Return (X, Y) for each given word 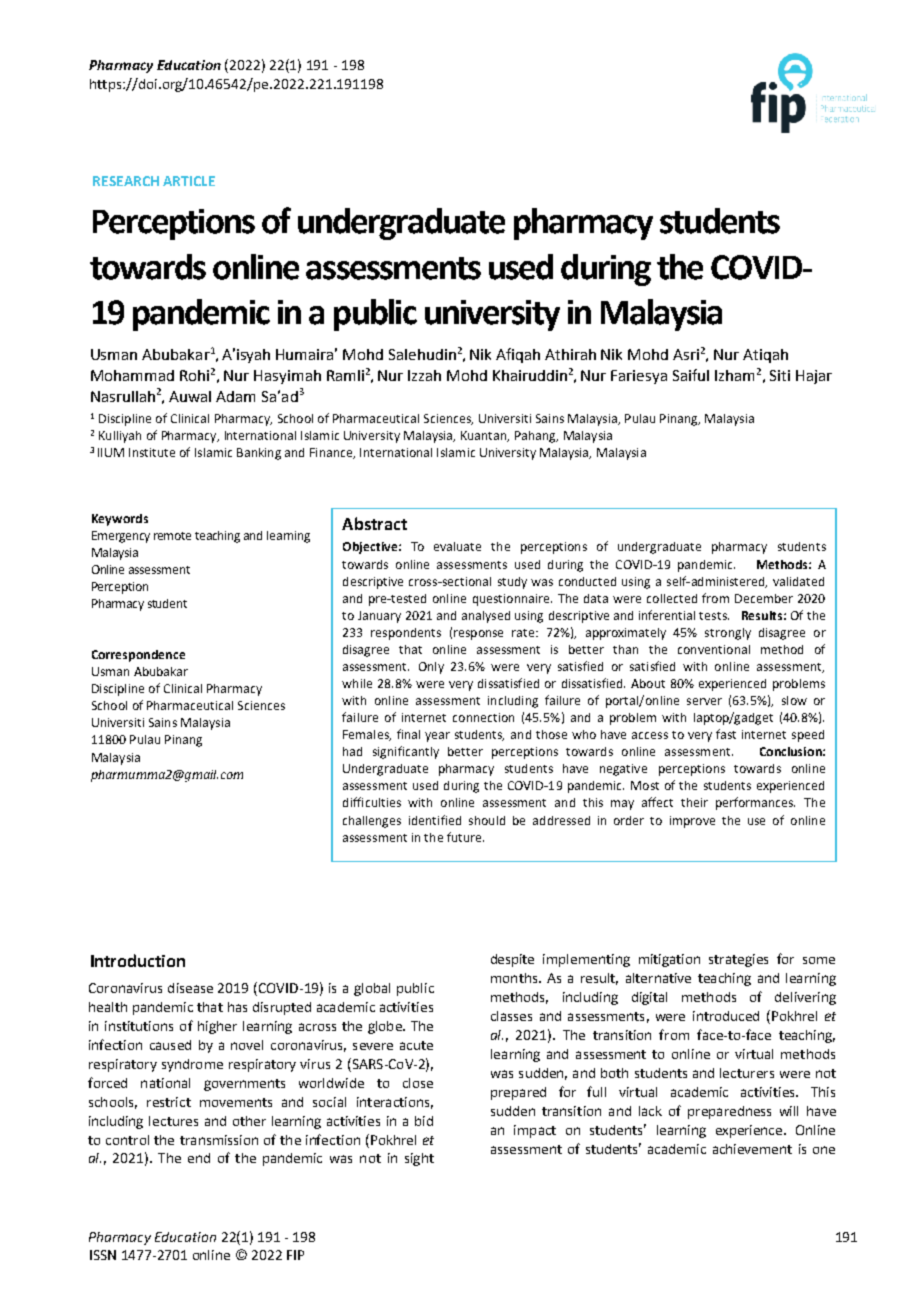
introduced (726, 1016)
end (199, 1158)
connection (483, 717)
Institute (152, 452)
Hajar (814, 377)
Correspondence (138, 656)
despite (512, 960)
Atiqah (765, 356)
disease (190, 988)
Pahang (536, 437)
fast (726, 734)
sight (419, 1159)
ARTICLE (189, 181)
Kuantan (485, 436)
